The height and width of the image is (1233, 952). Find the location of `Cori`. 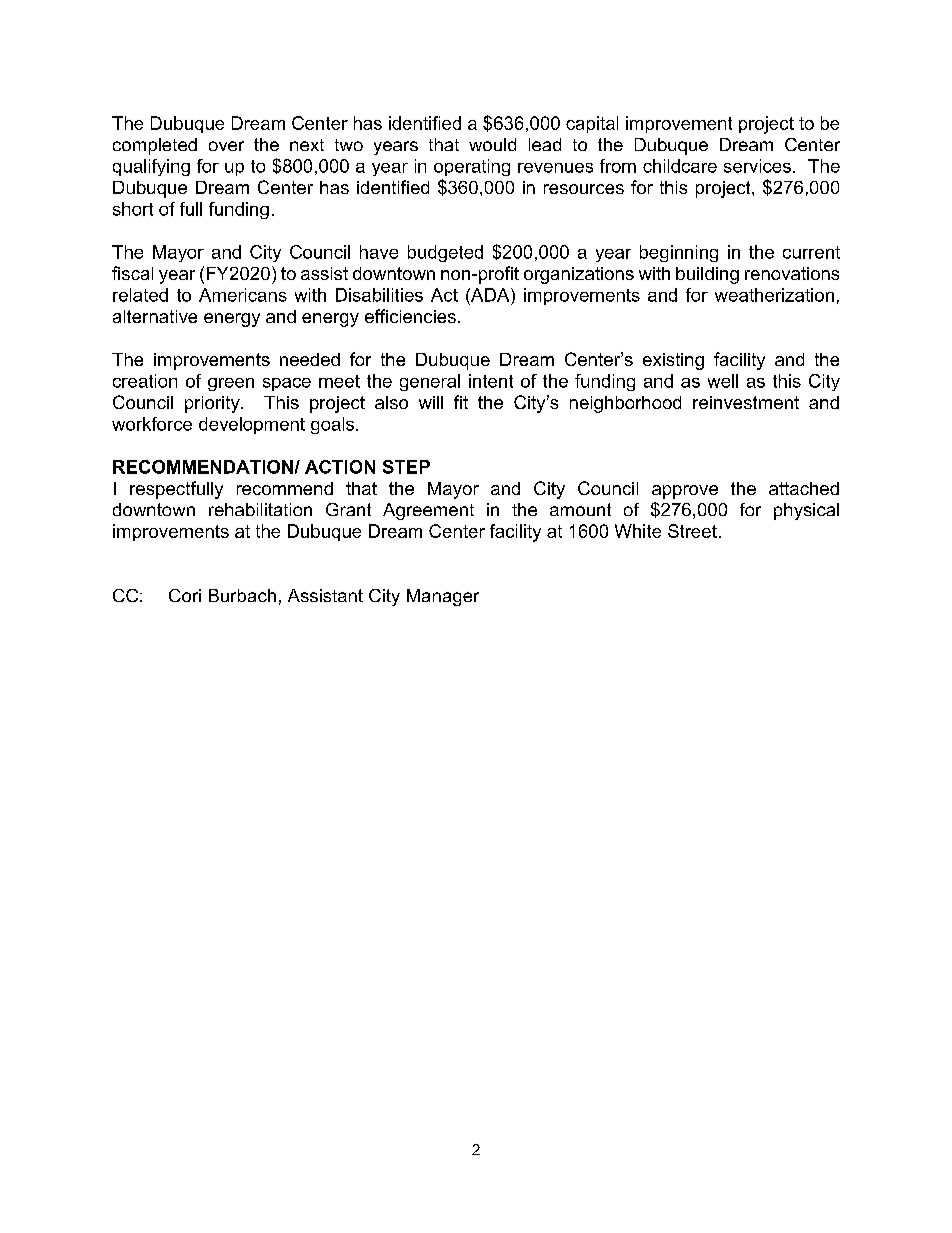

Cori is located at coordinates (185, 595).
